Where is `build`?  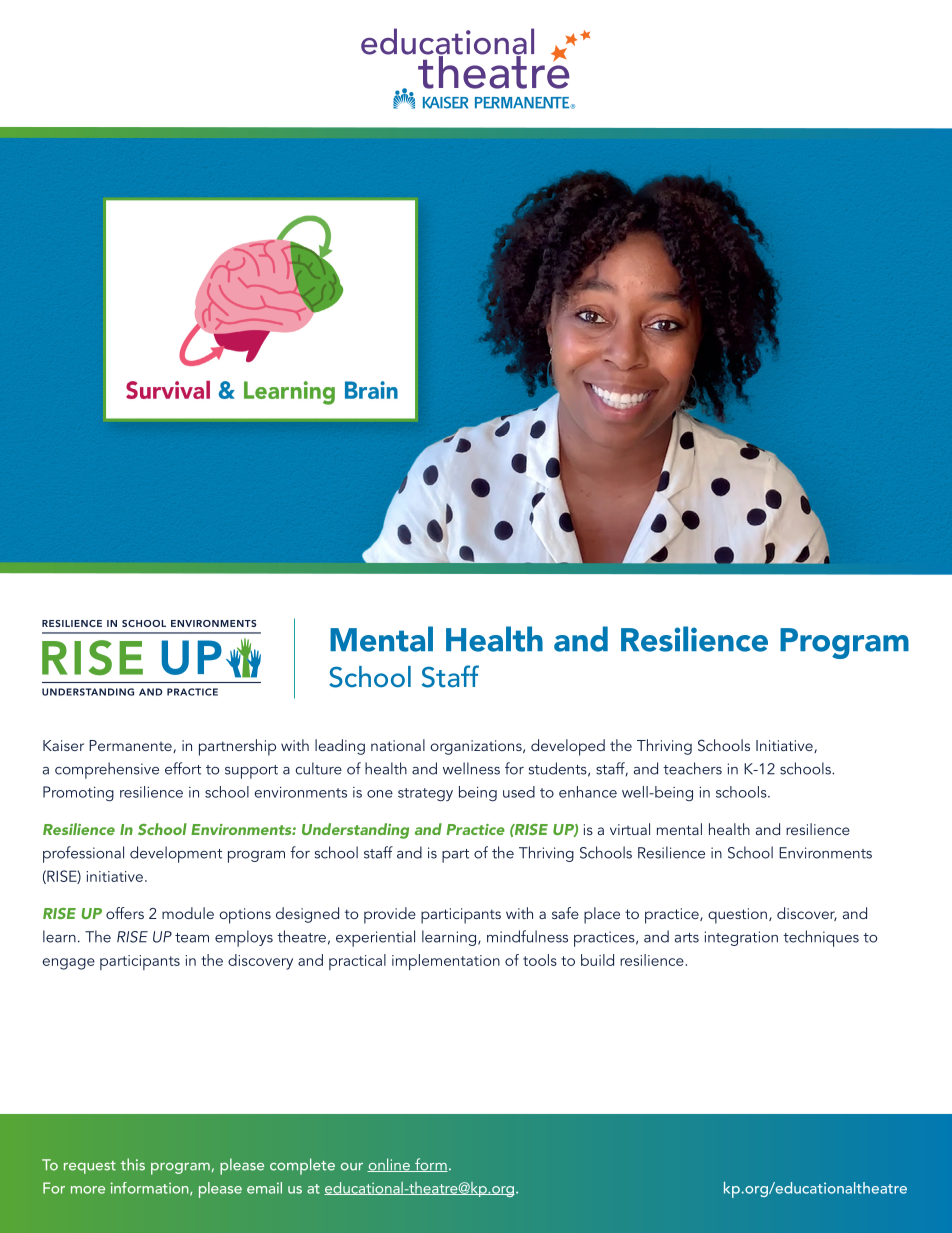
build is located at coordinates (597, 960).
